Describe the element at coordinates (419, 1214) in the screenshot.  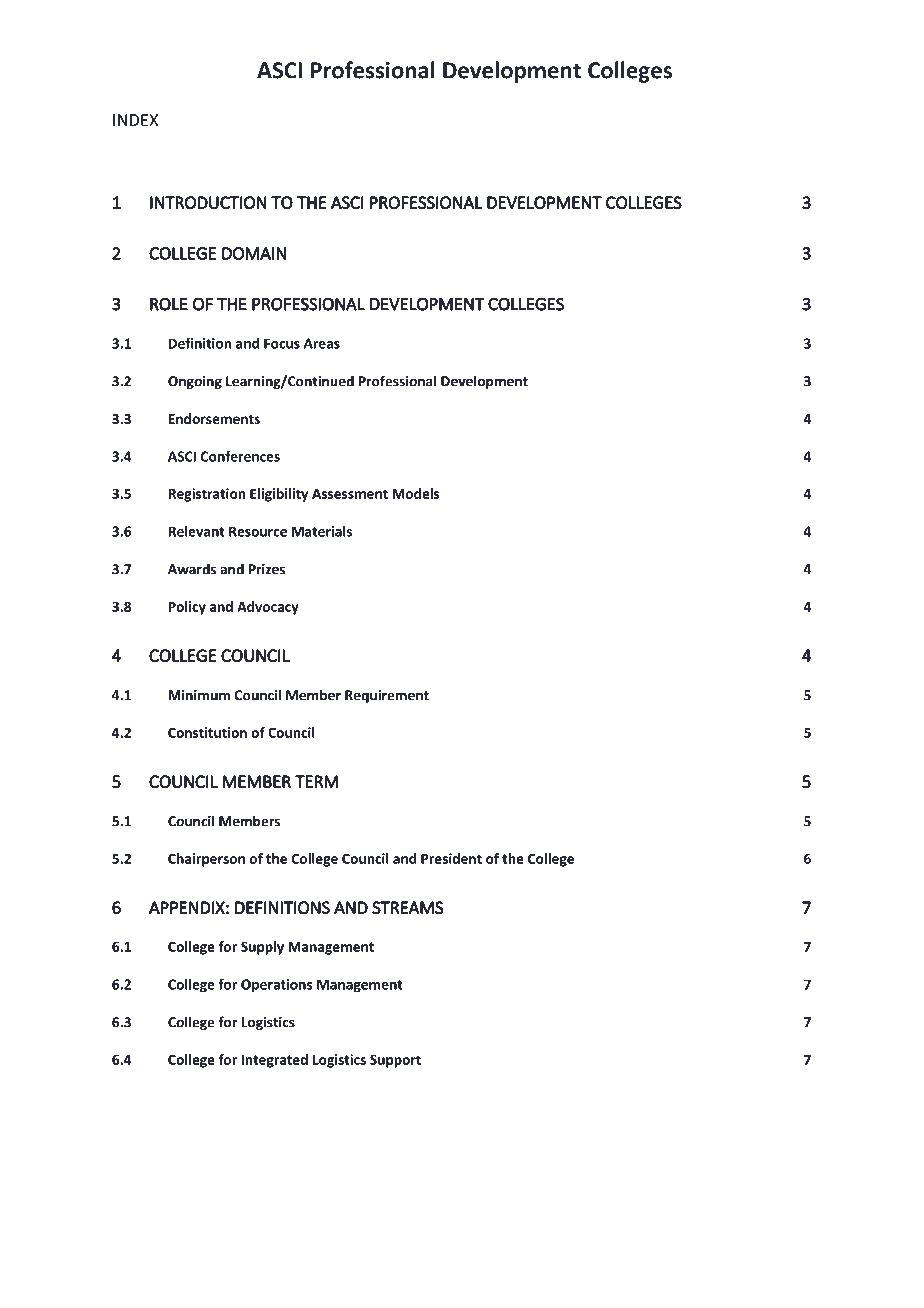
I see `Society` at that location.
